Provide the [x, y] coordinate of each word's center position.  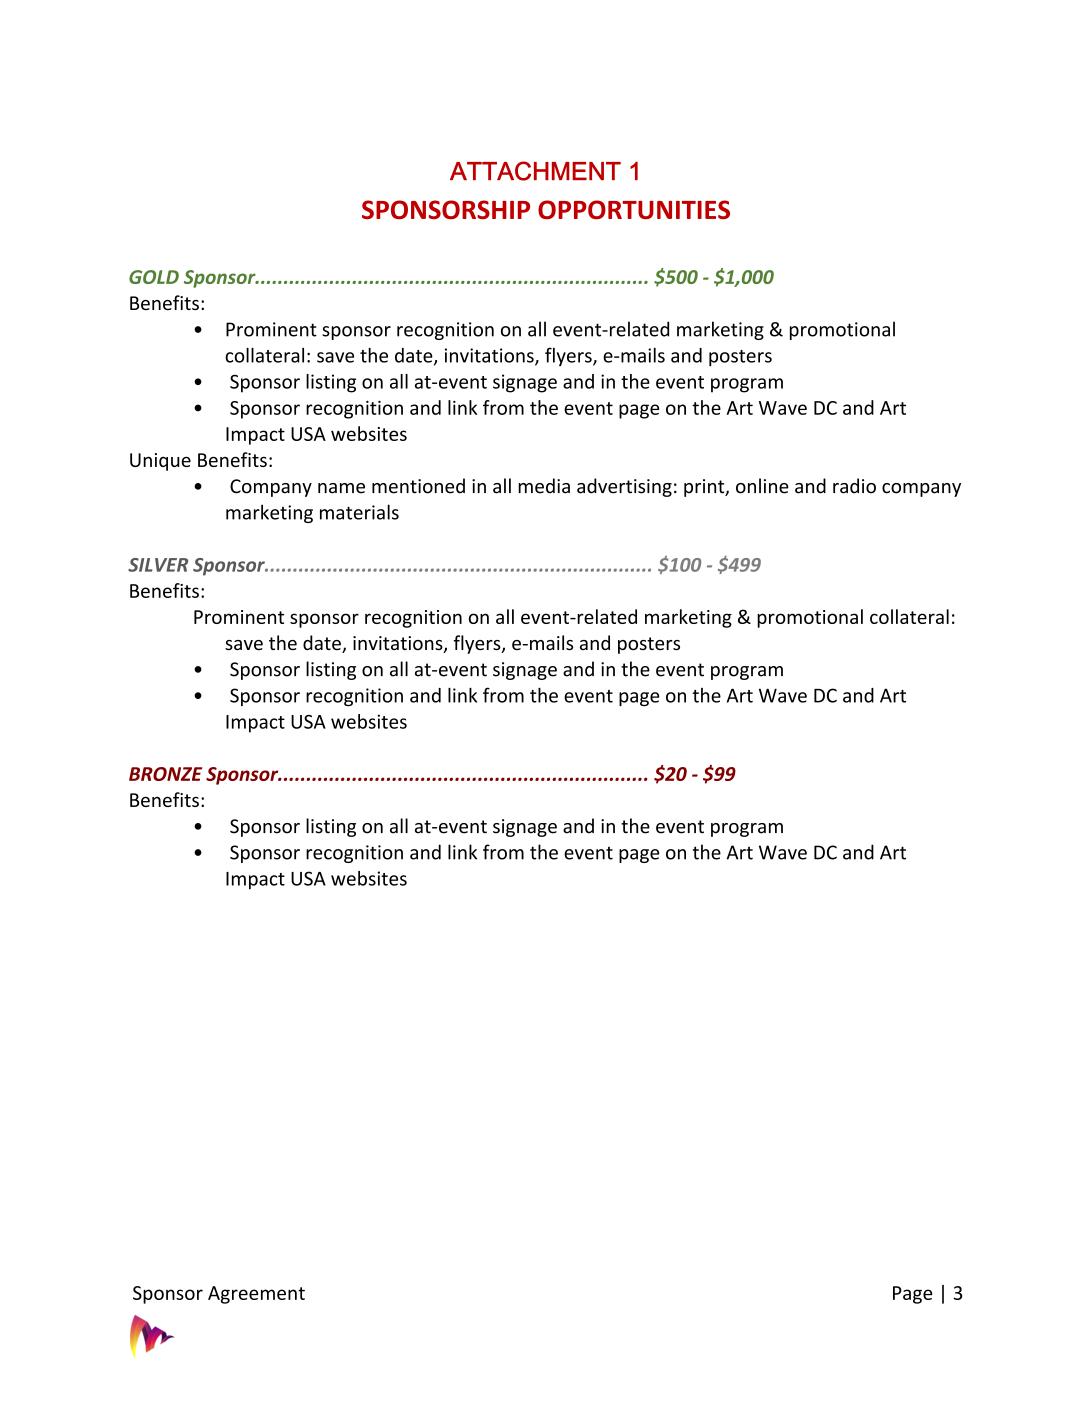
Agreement [256, 1295]
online [762, 486]
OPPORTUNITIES [634, 209]
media [544, 486]
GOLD [154, 277]
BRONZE [165, 774]
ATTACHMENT [535, 171]
